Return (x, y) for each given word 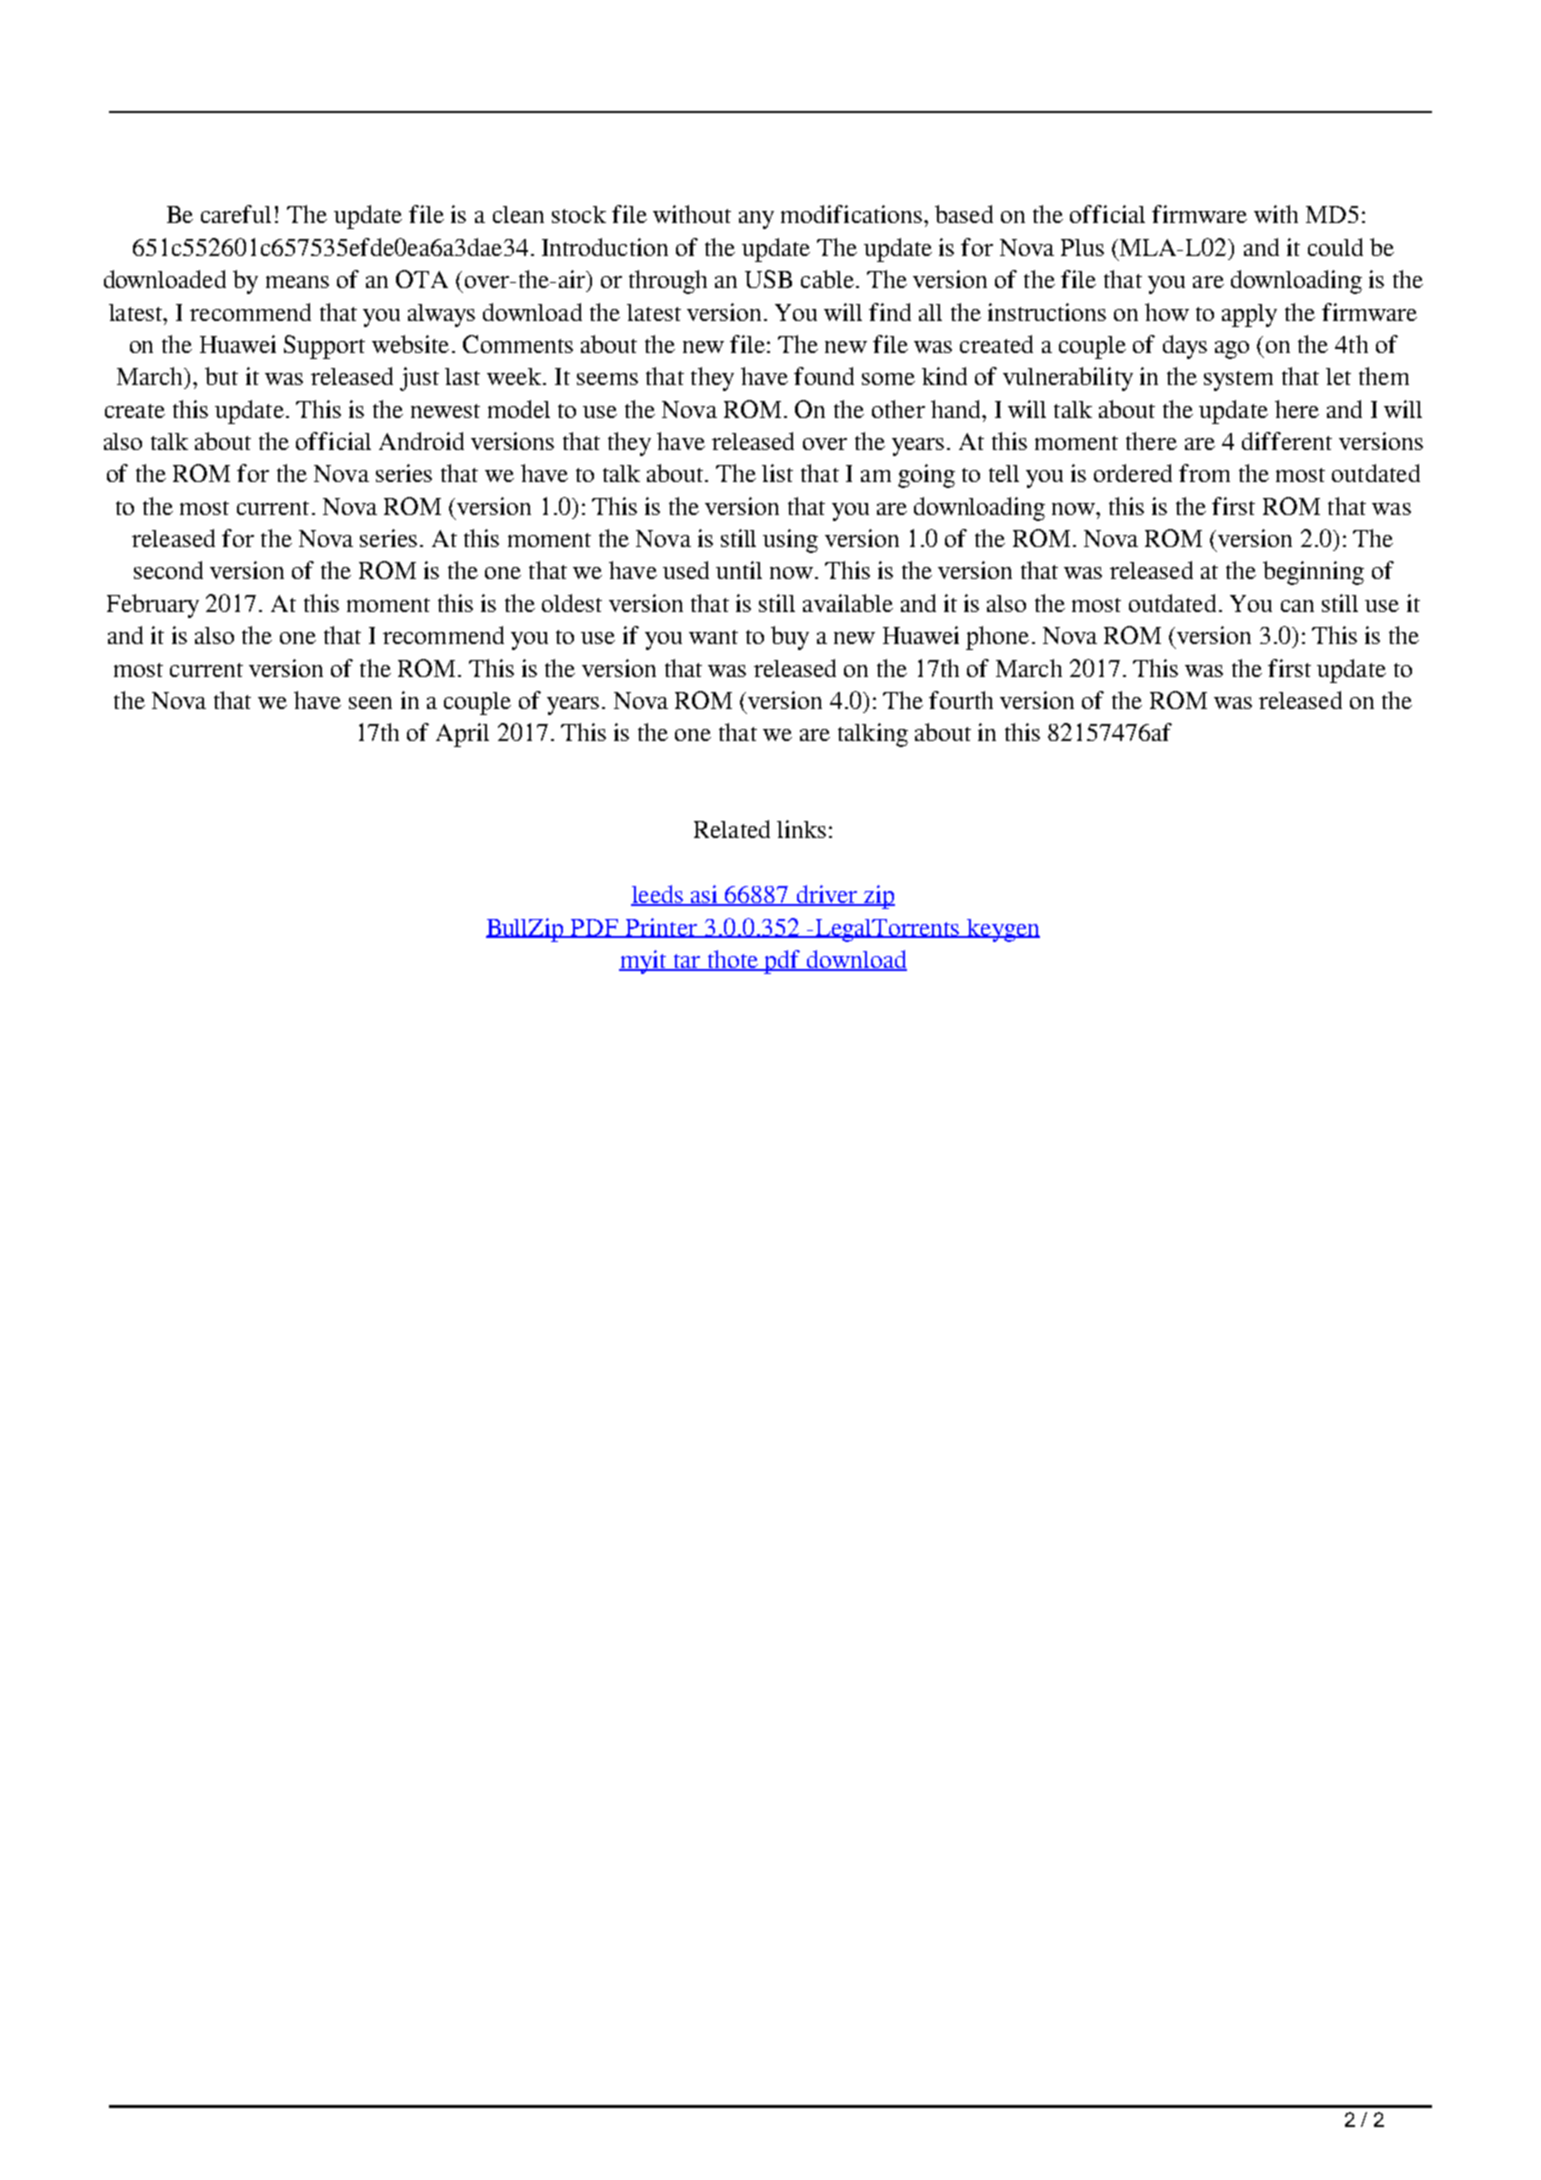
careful (236, 214)
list (777, 473)
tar (687, 962)
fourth (961, 700)
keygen (1002, 930)
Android (421, 441)
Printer (662, 928)
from (1204, 473)
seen (370, 703)
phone (997, 638)
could (1335, 247)
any (756, 220)
